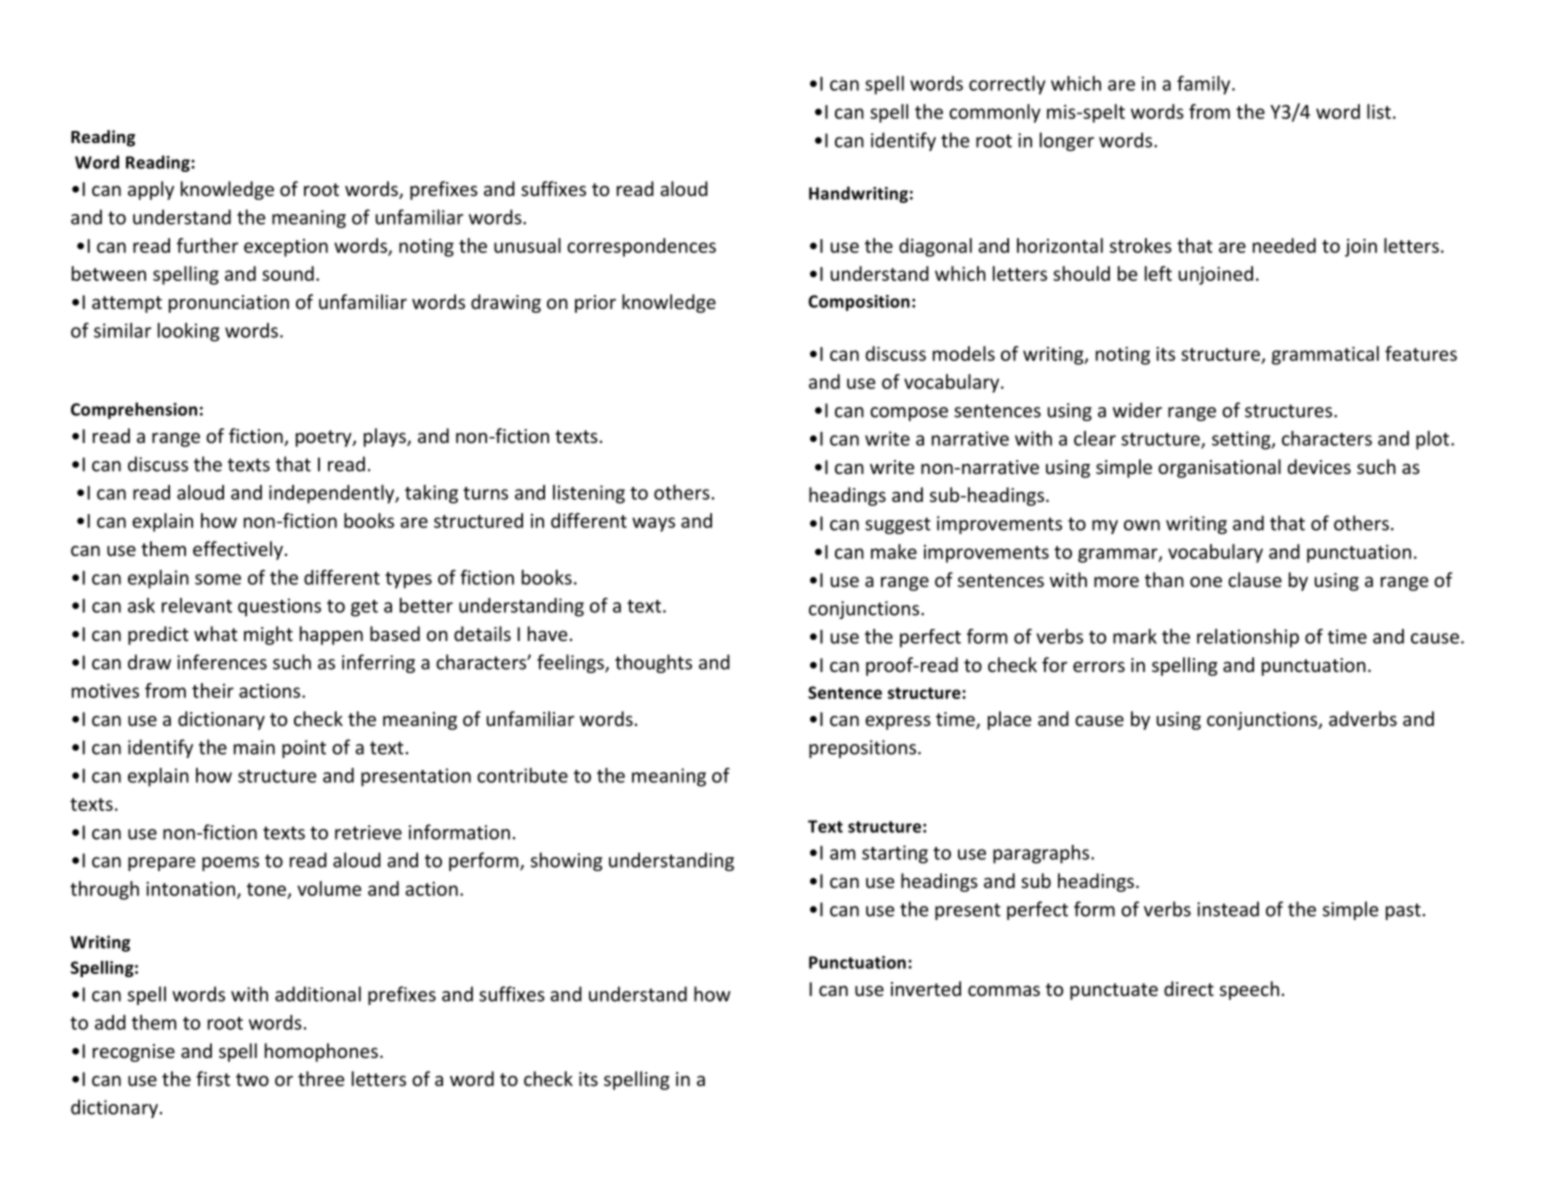 This screenshot has width=1547, height=1195. Describe the element at coordinates (151, 190) in the screenshot. I see `apply` at that location.
